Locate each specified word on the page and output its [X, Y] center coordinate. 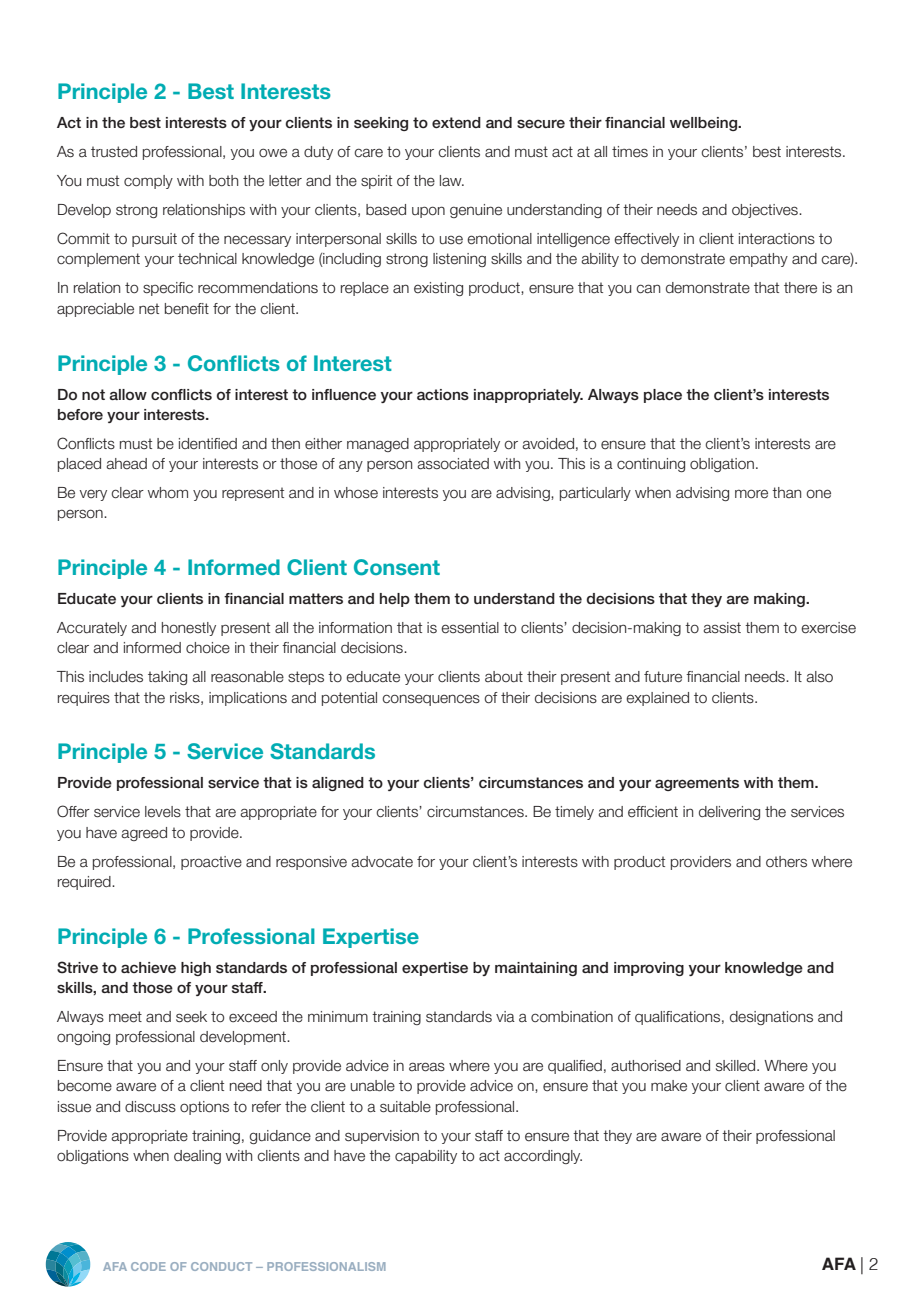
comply [148, 182]
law [452, 181]
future [663, 677]
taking [167, 678]
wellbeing [705, 124]
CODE [148, 1266]
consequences [431, 700]
